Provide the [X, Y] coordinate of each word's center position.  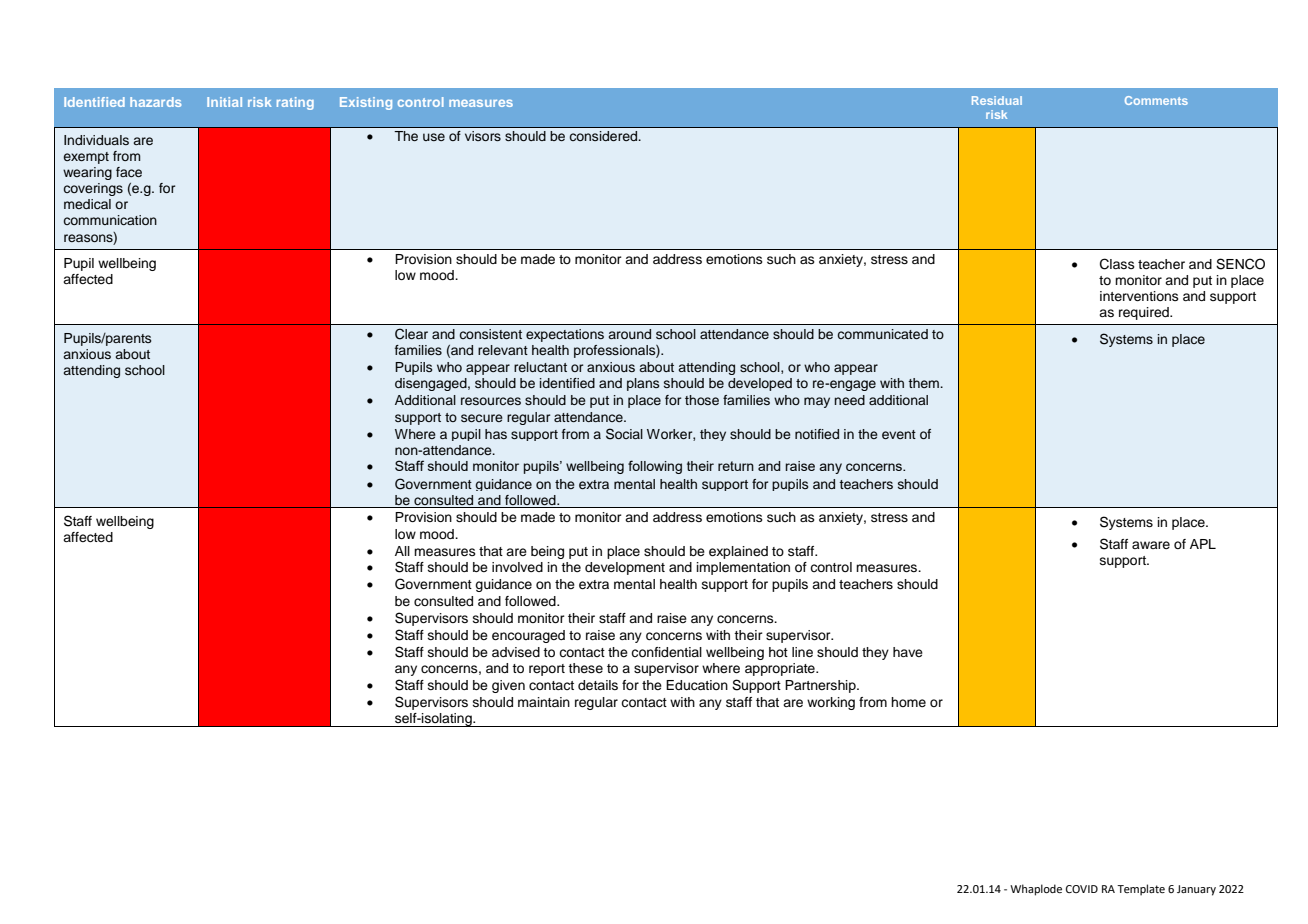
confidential [666, 652]
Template [1141, 890]
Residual [997, 100]
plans [643, 384]
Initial [224, 102]
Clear [411, 334]
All [402, 551]
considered [604, 136]
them [924, 383]
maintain [544, 702]
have [908, 652]
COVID [1082, 889]
